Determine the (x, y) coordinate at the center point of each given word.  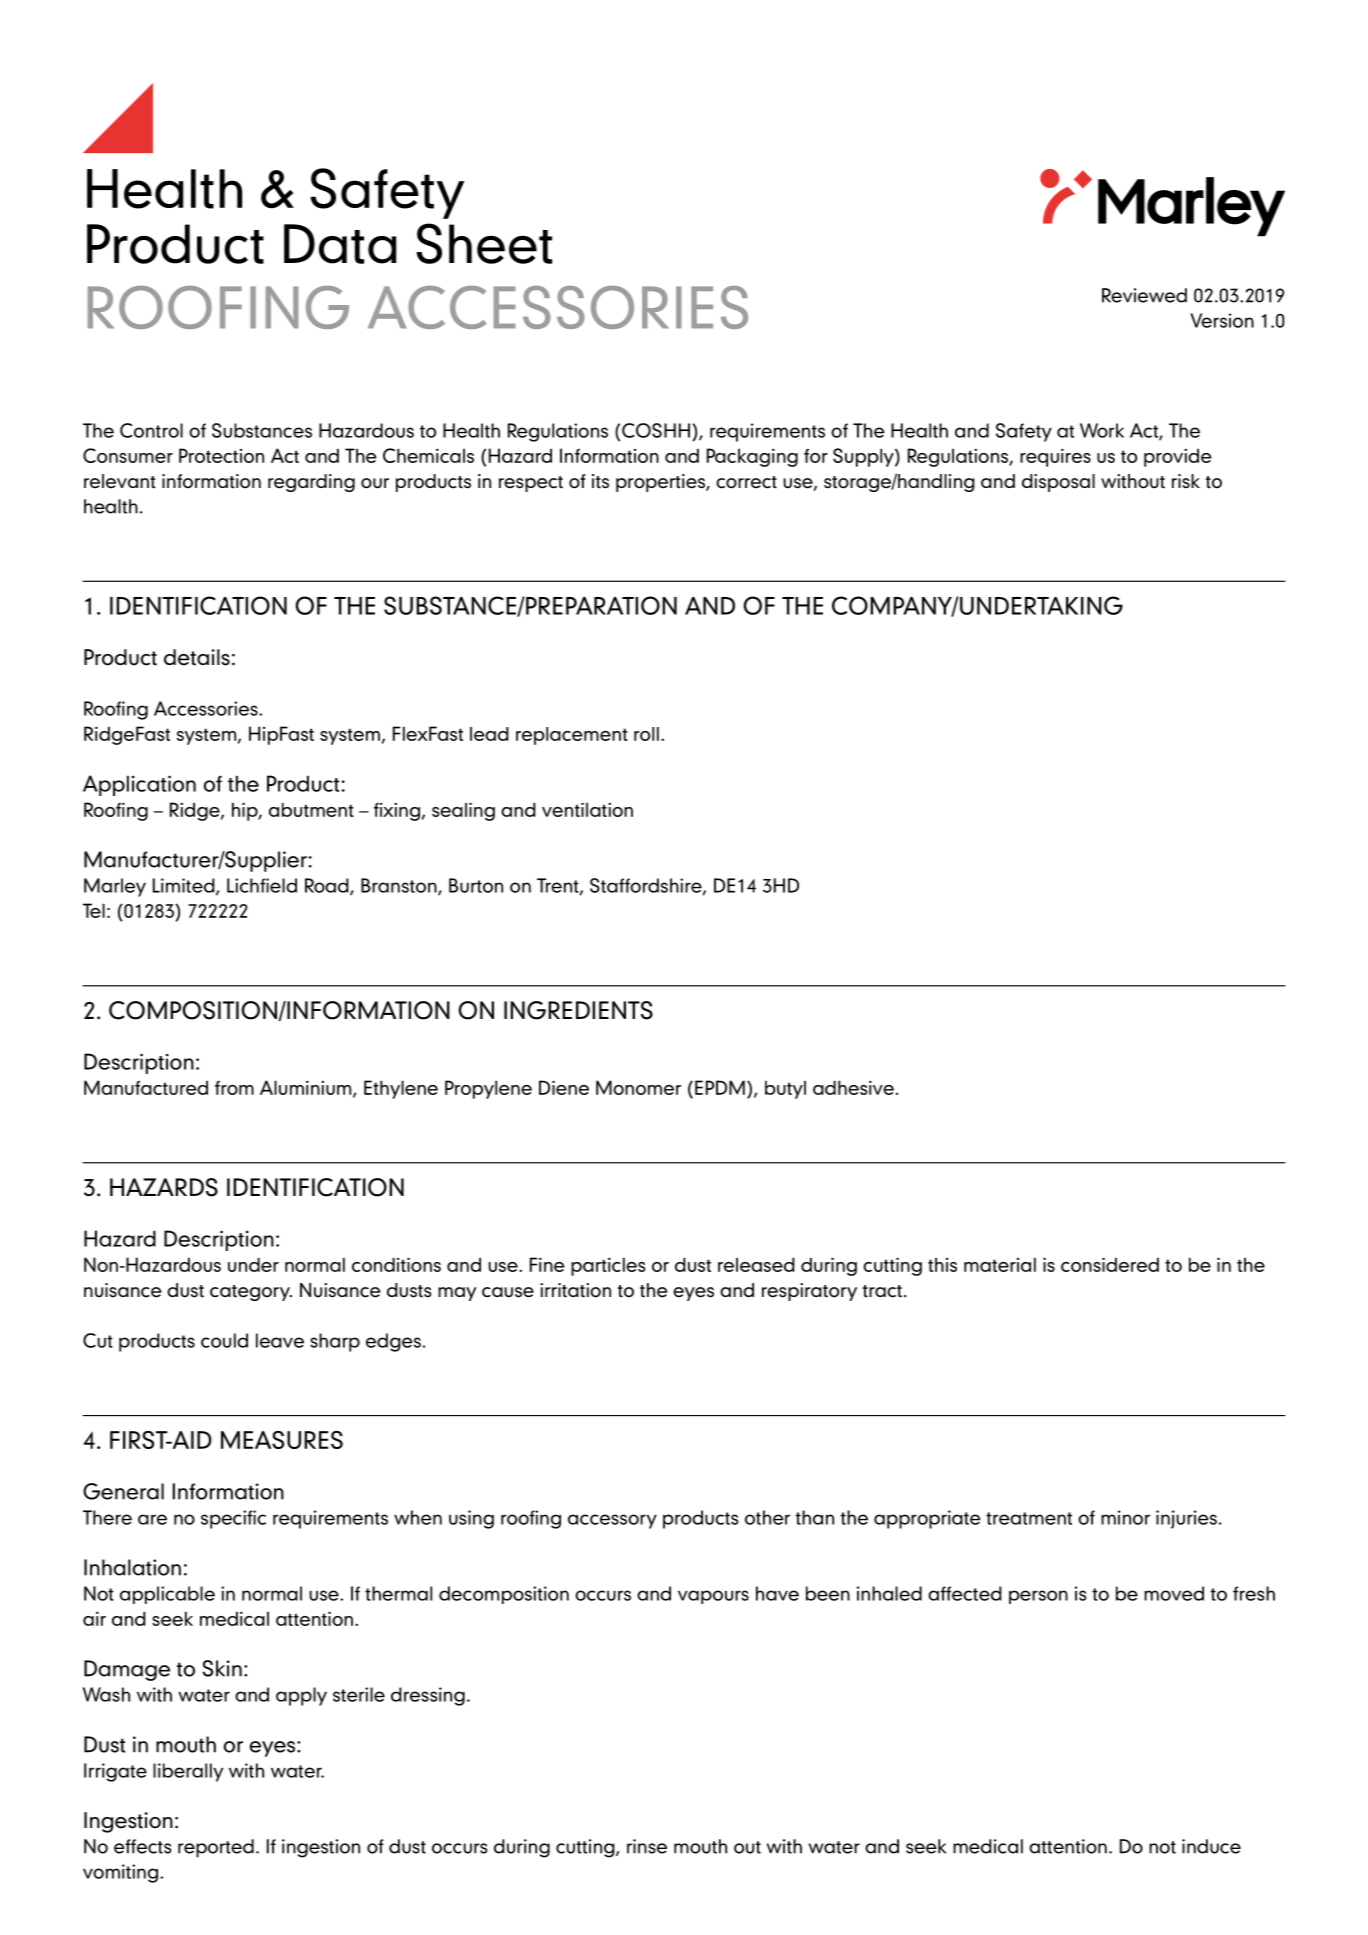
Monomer (638, 1087)
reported (216, 1848)
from (234, 1088)
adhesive (853, 1087)
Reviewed (1144, 295)
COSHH (656, 430)
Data (340, 244)
